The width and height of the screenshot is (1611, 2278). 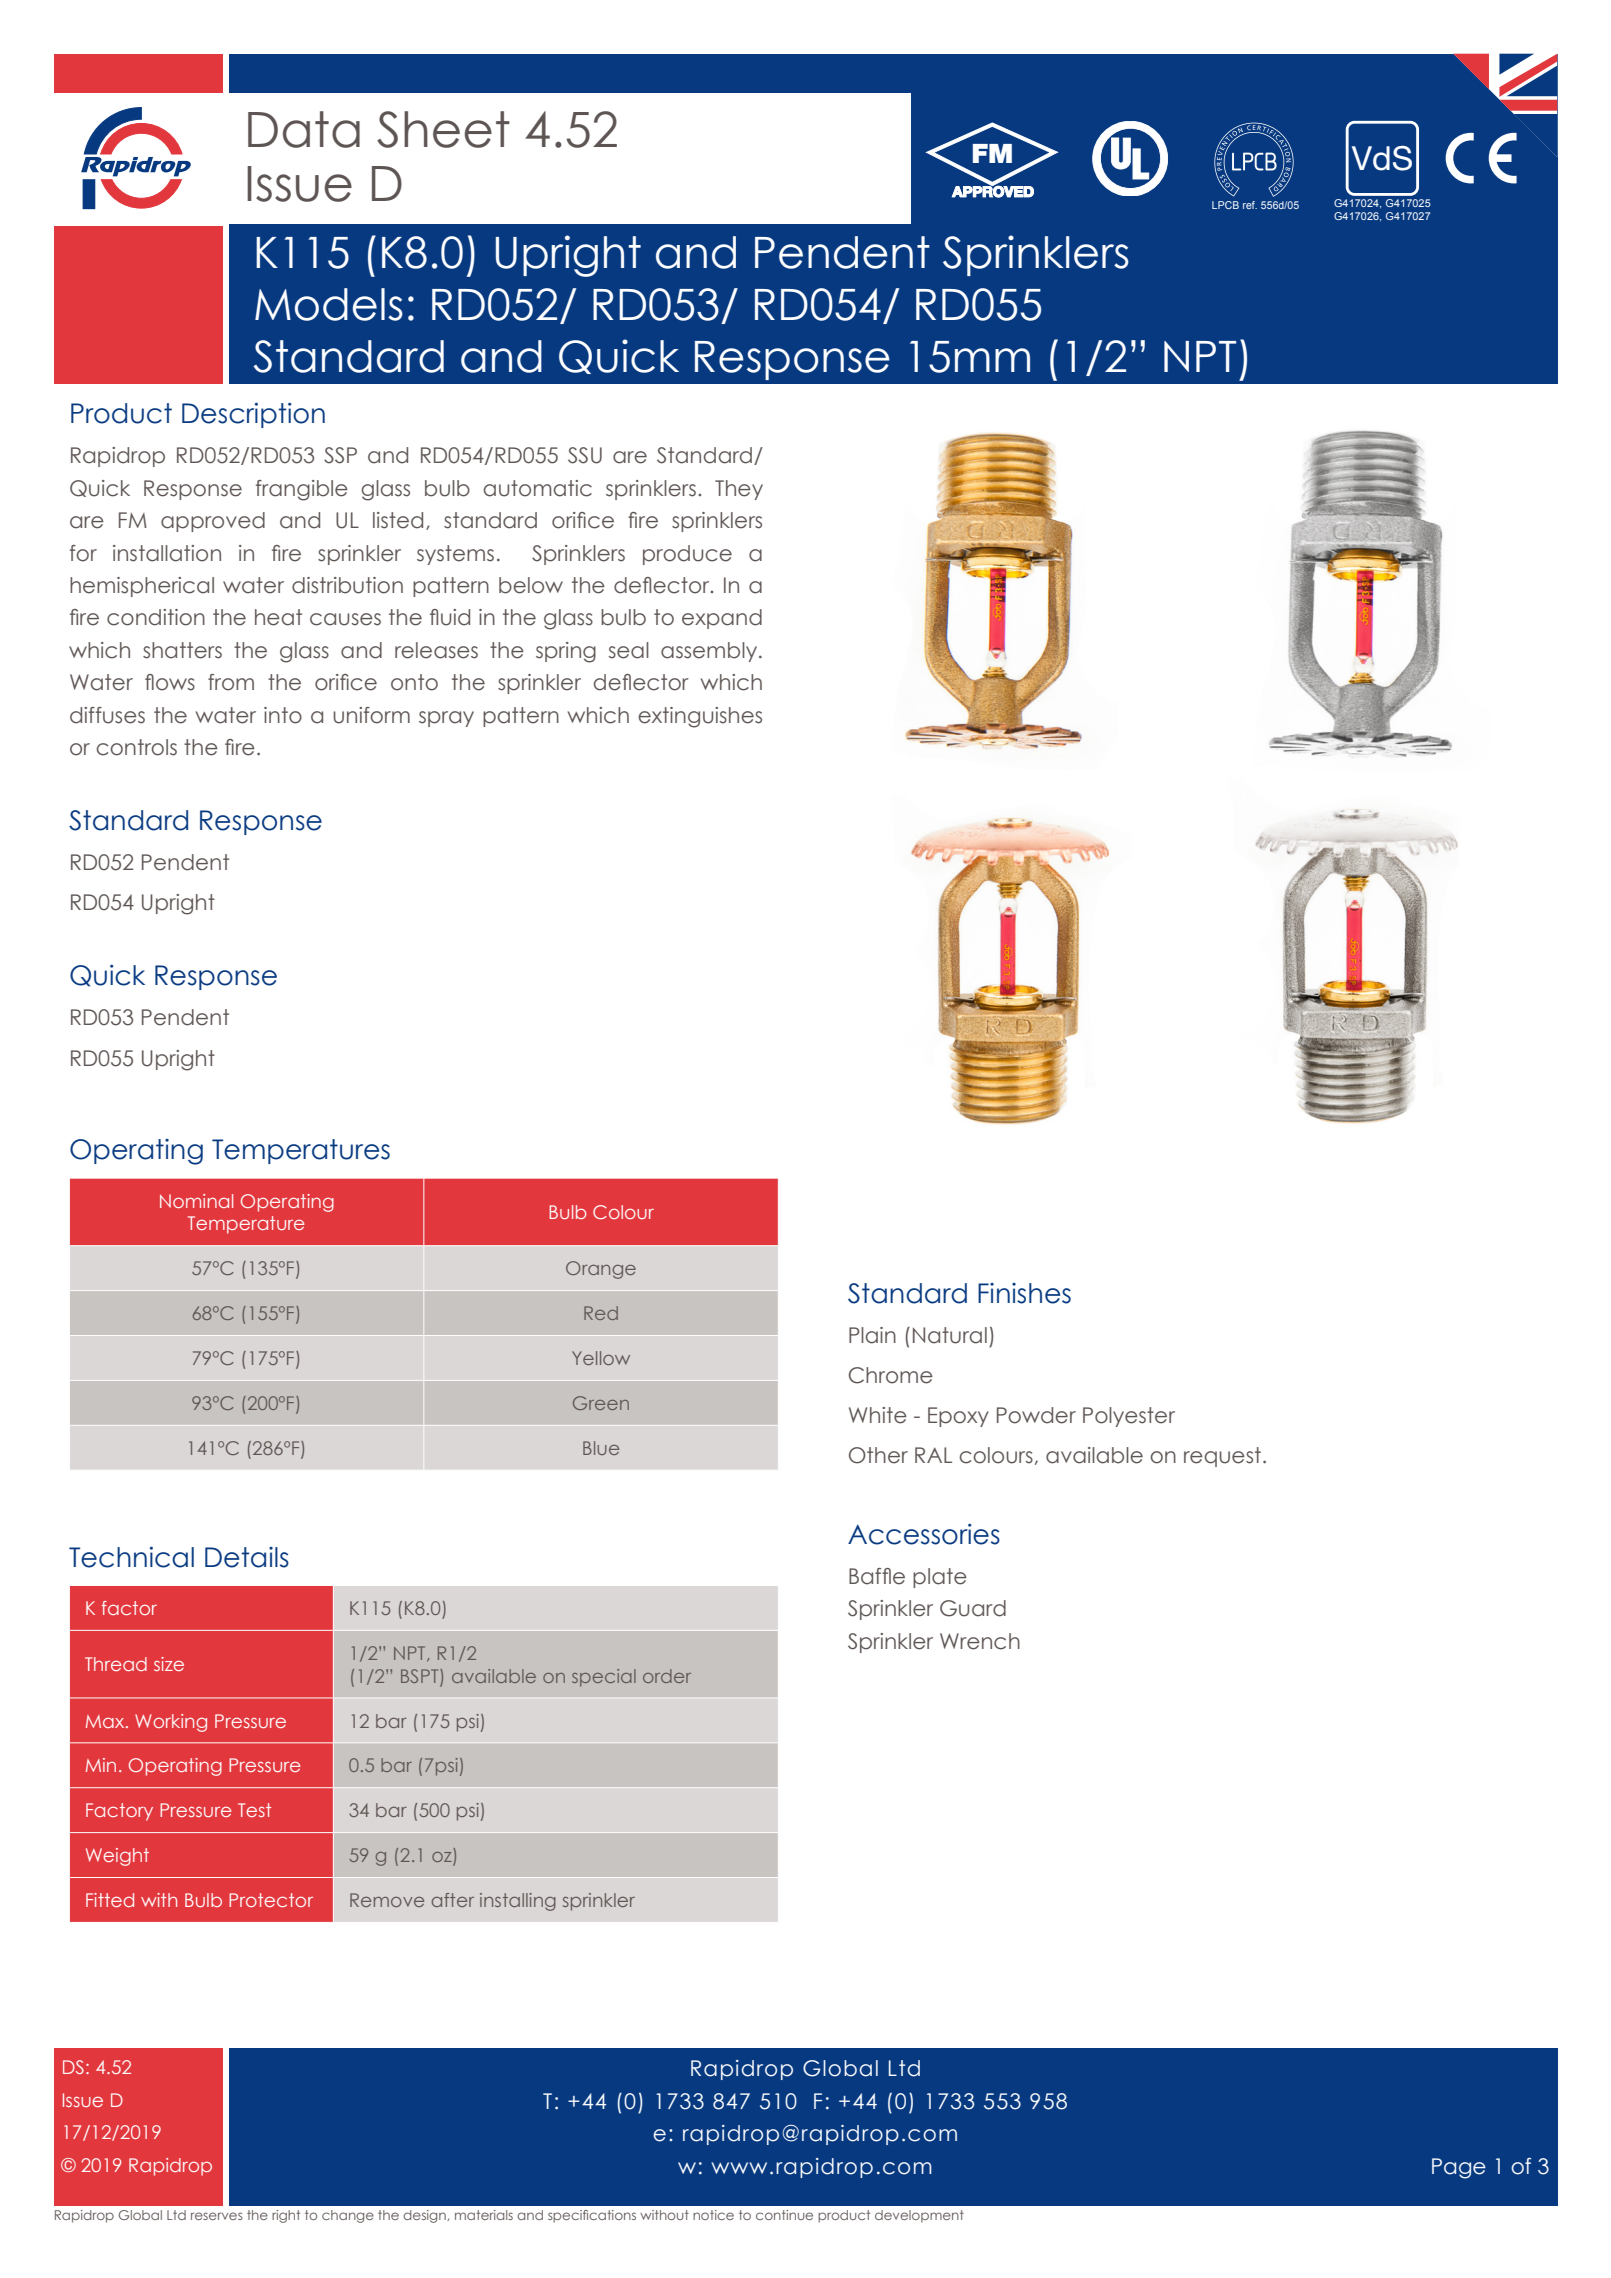 I want to click on request, so click(x=1222, y=1457).
